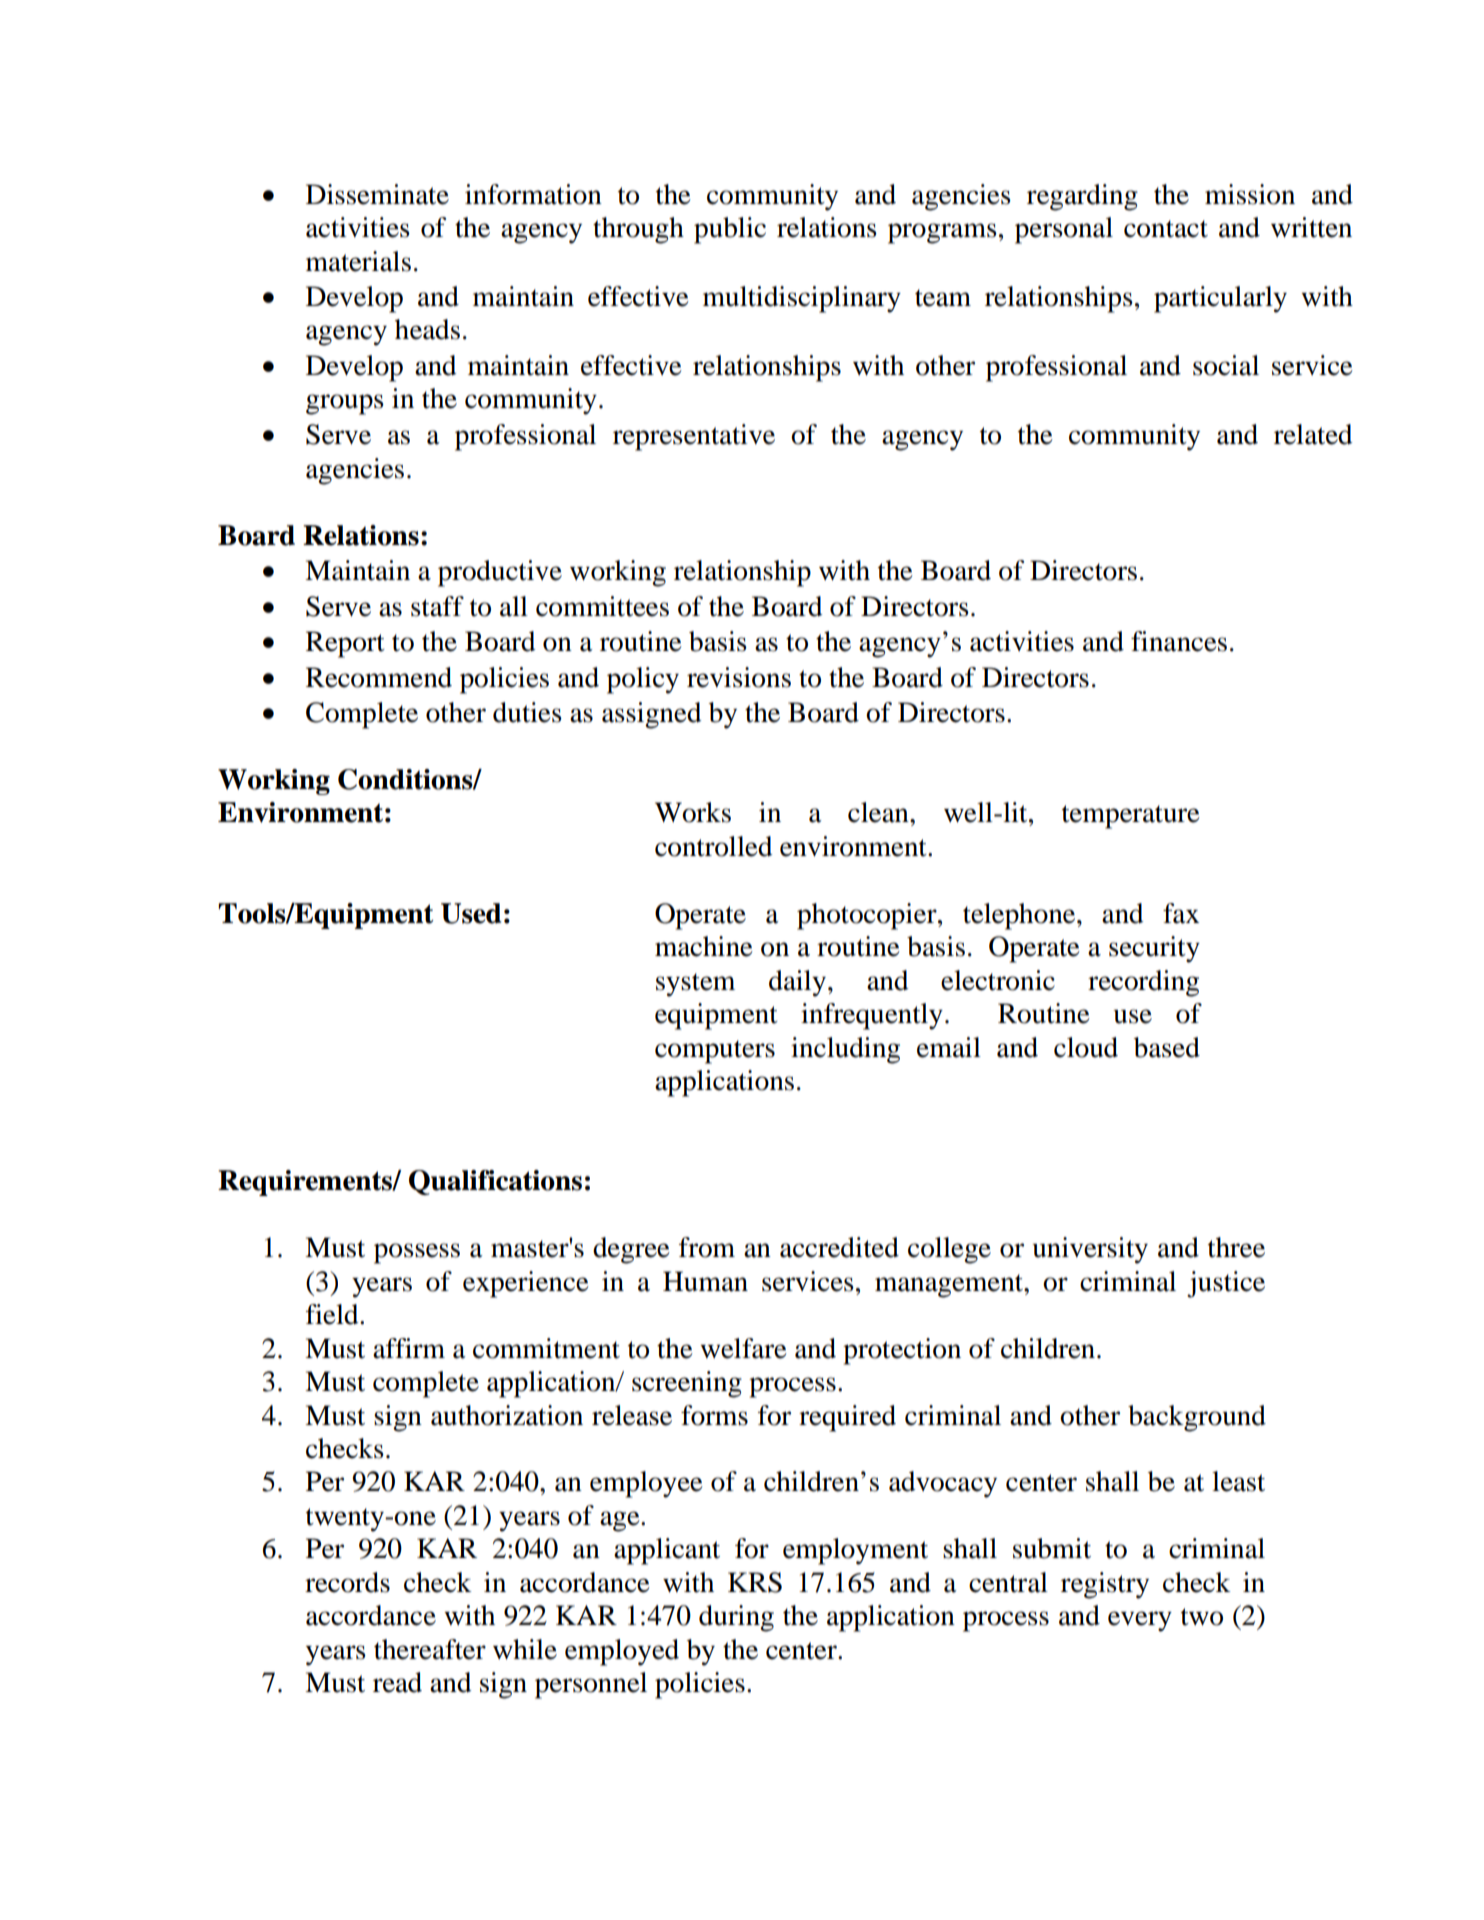  What do you see at coordinates (1181, 913) in the screenshot?
I see `fax` at bounding box center [1181, 913].
